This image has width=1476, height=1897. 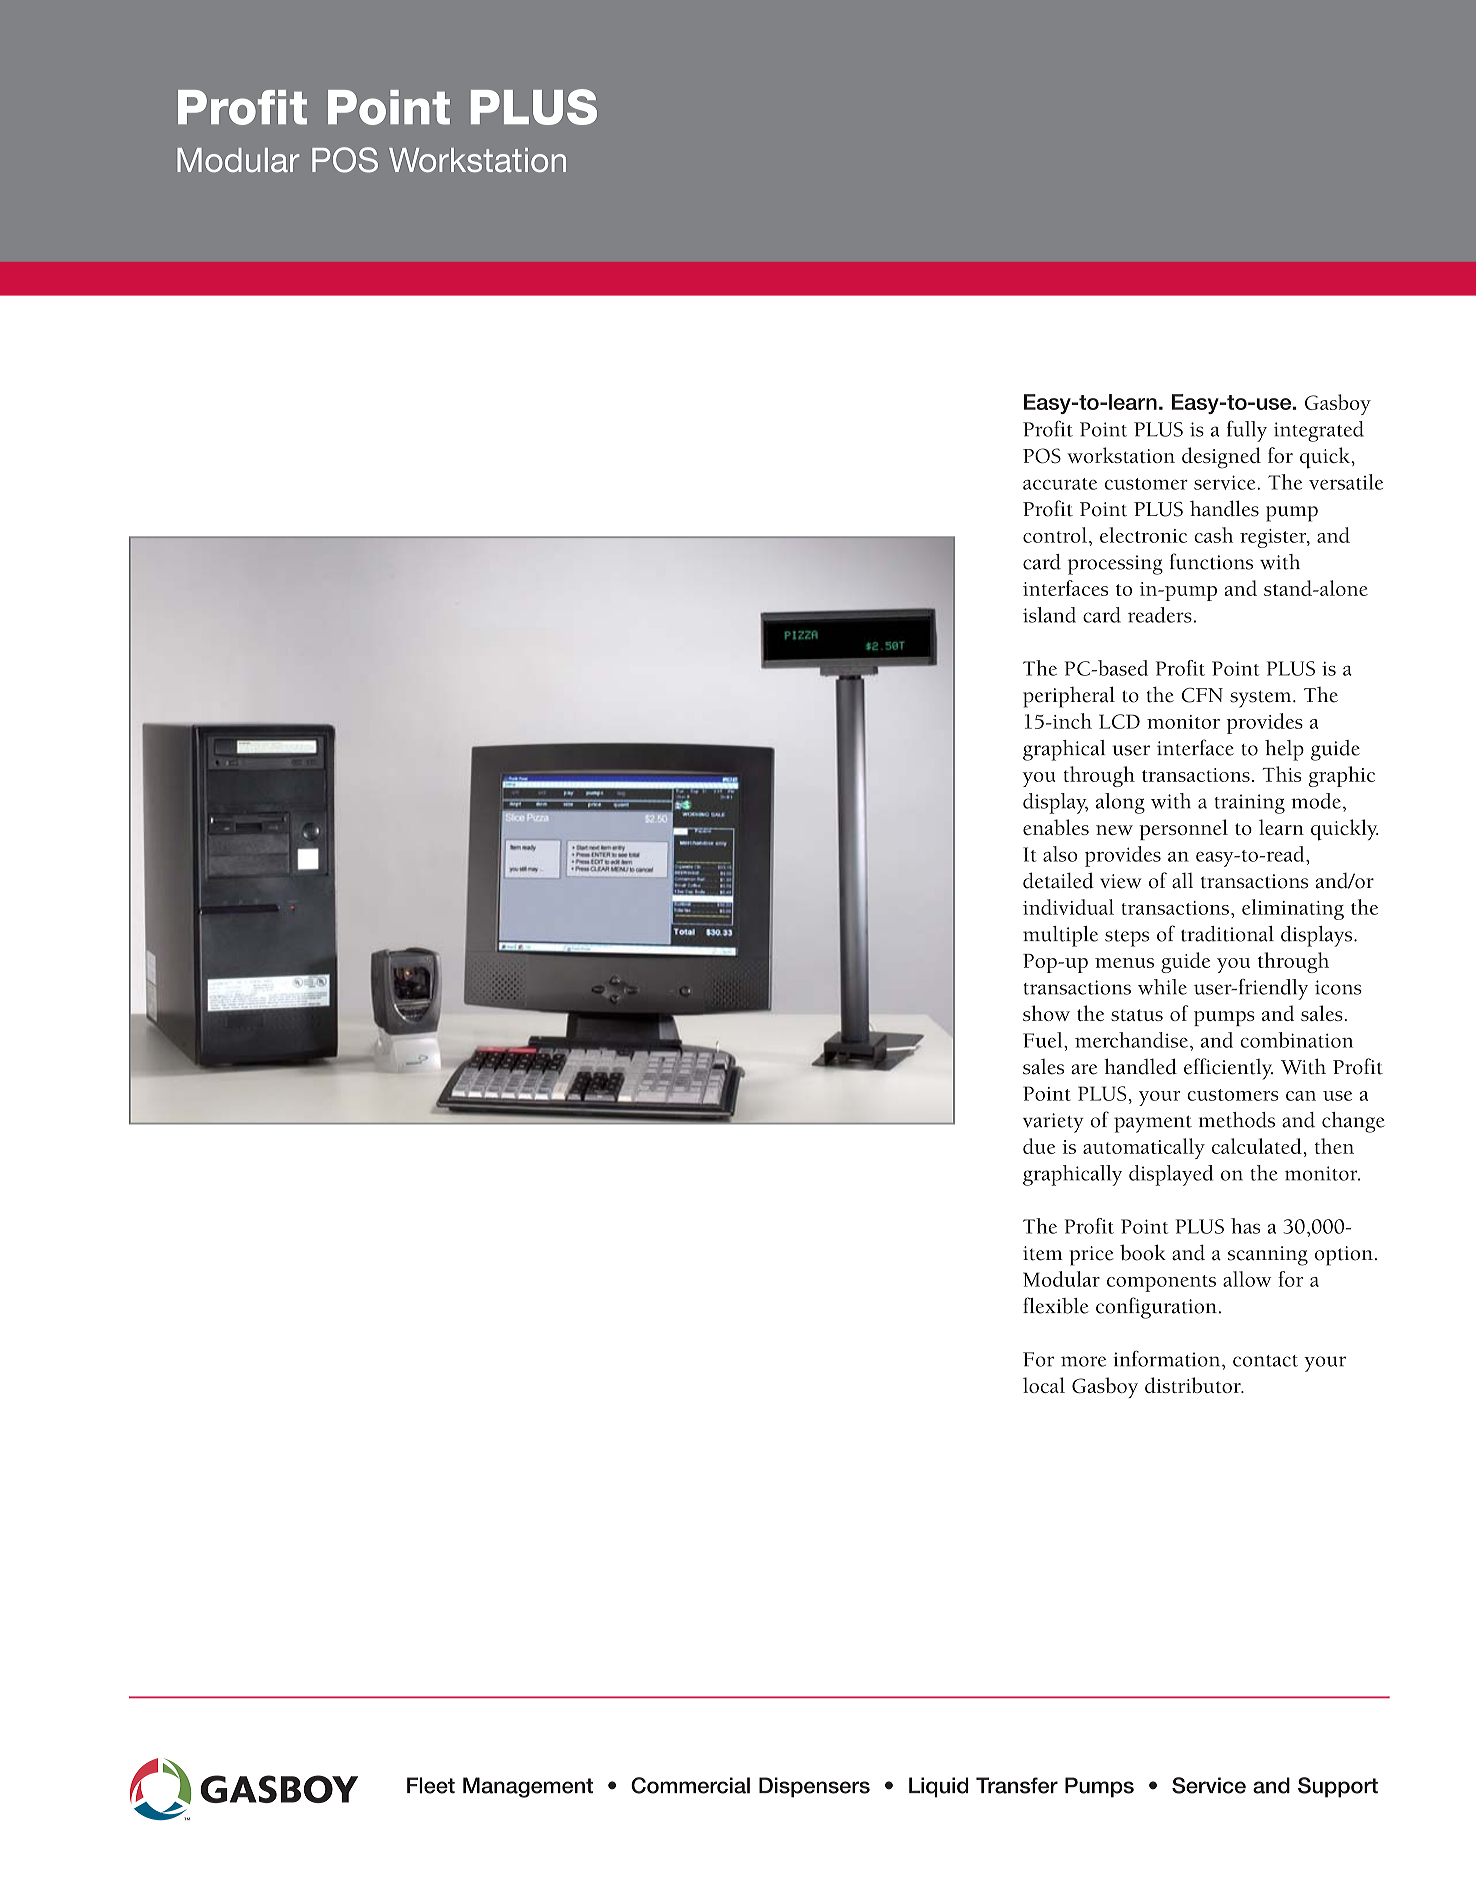 What do you see at coordinates (1060, 484) in the image?
I see `accurate` at bounding box center [1060, 484].
